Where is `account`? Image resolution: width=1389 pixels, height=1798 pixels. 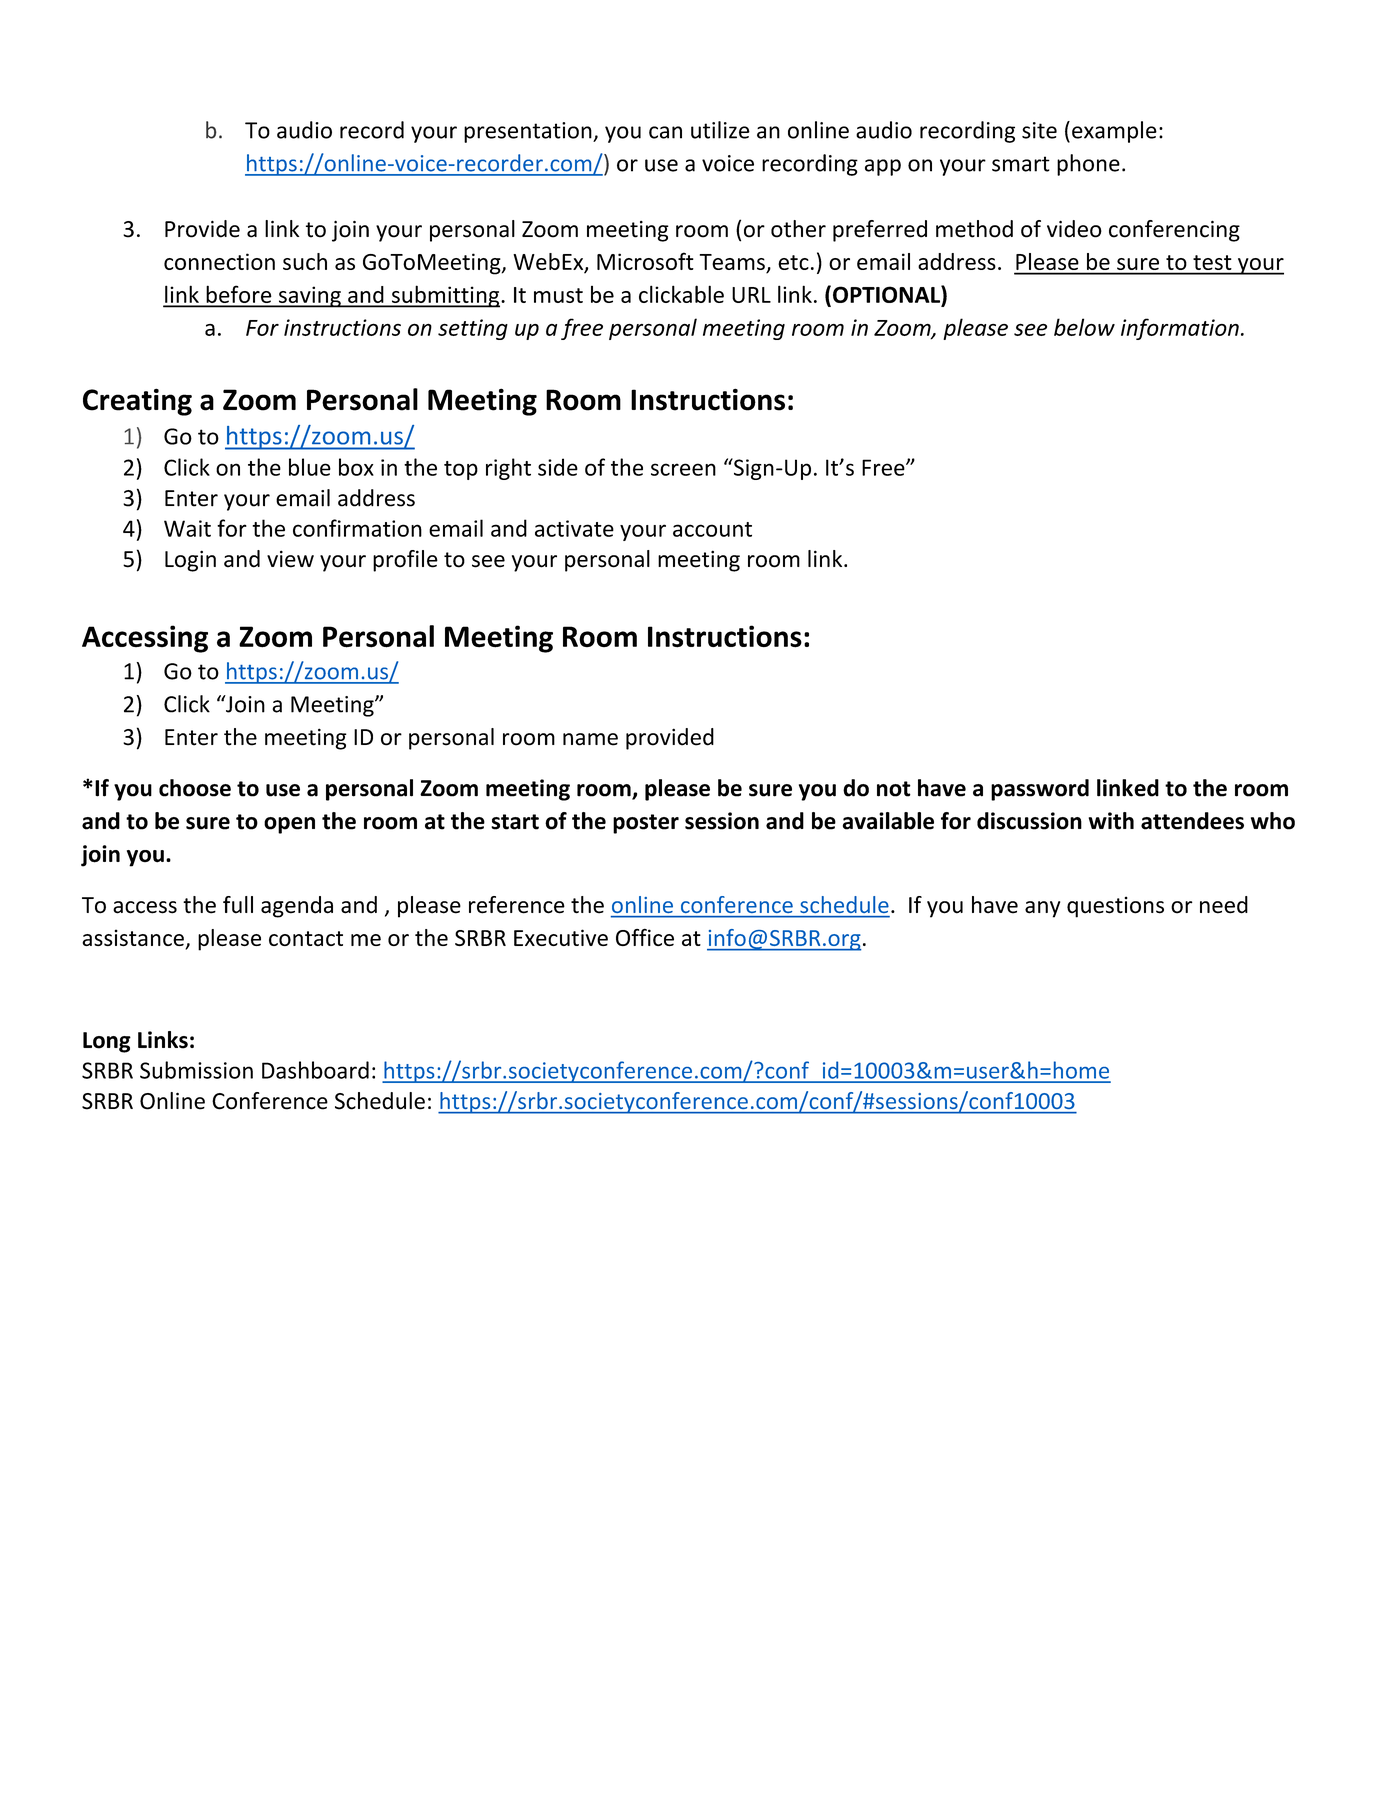
account is located at coordinates (712, 529).
